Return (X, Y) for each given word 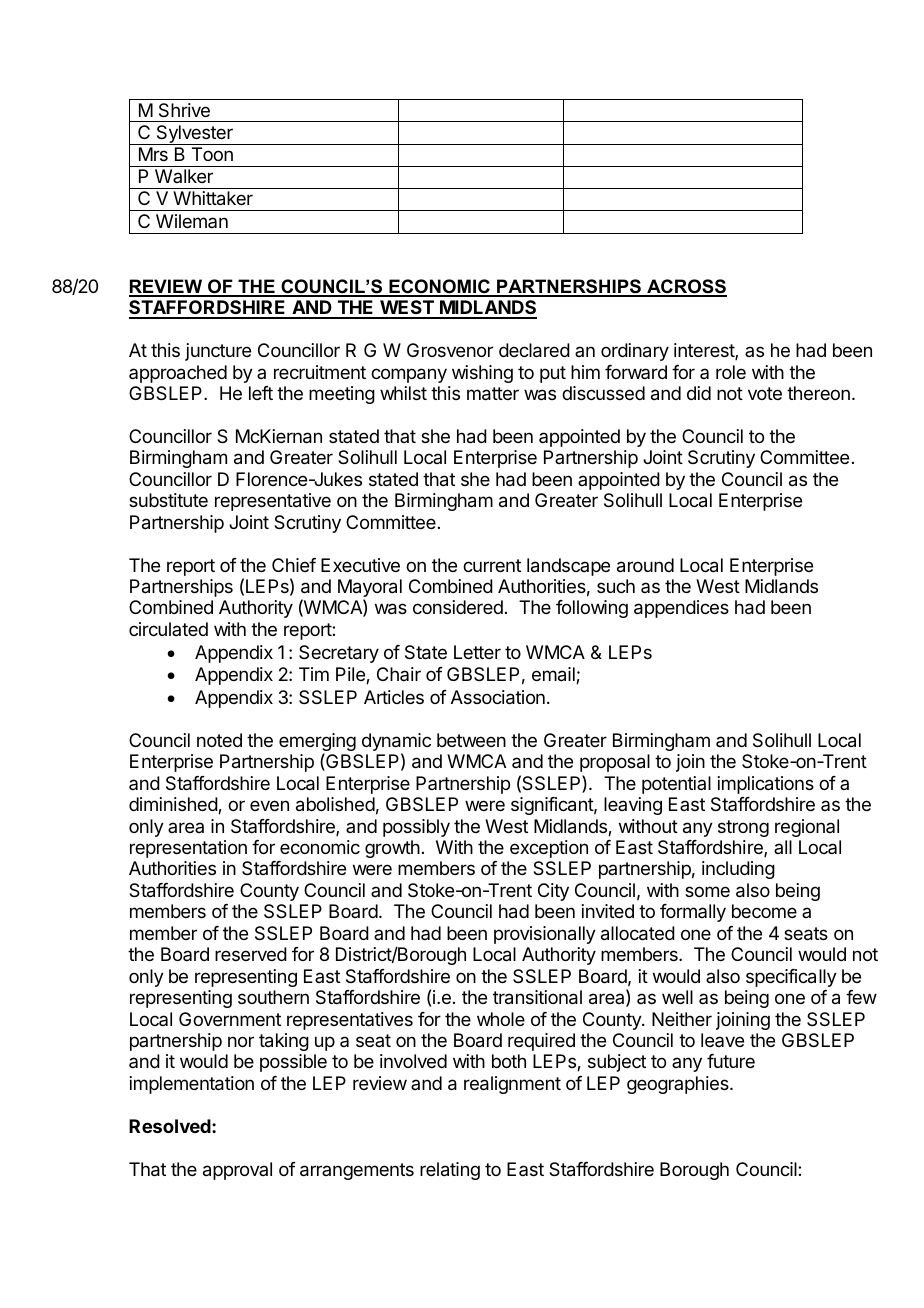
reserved (251, 954)
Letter (477, 652)
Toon (212, 154)
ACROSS (686, 287)
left (261, 393)
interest (705, 351)
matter (493, 394)
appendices (681, 609)
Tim (314, 674)
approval (237, 1171)
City (553, 892)
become (764, 911)
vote (765, 393)
